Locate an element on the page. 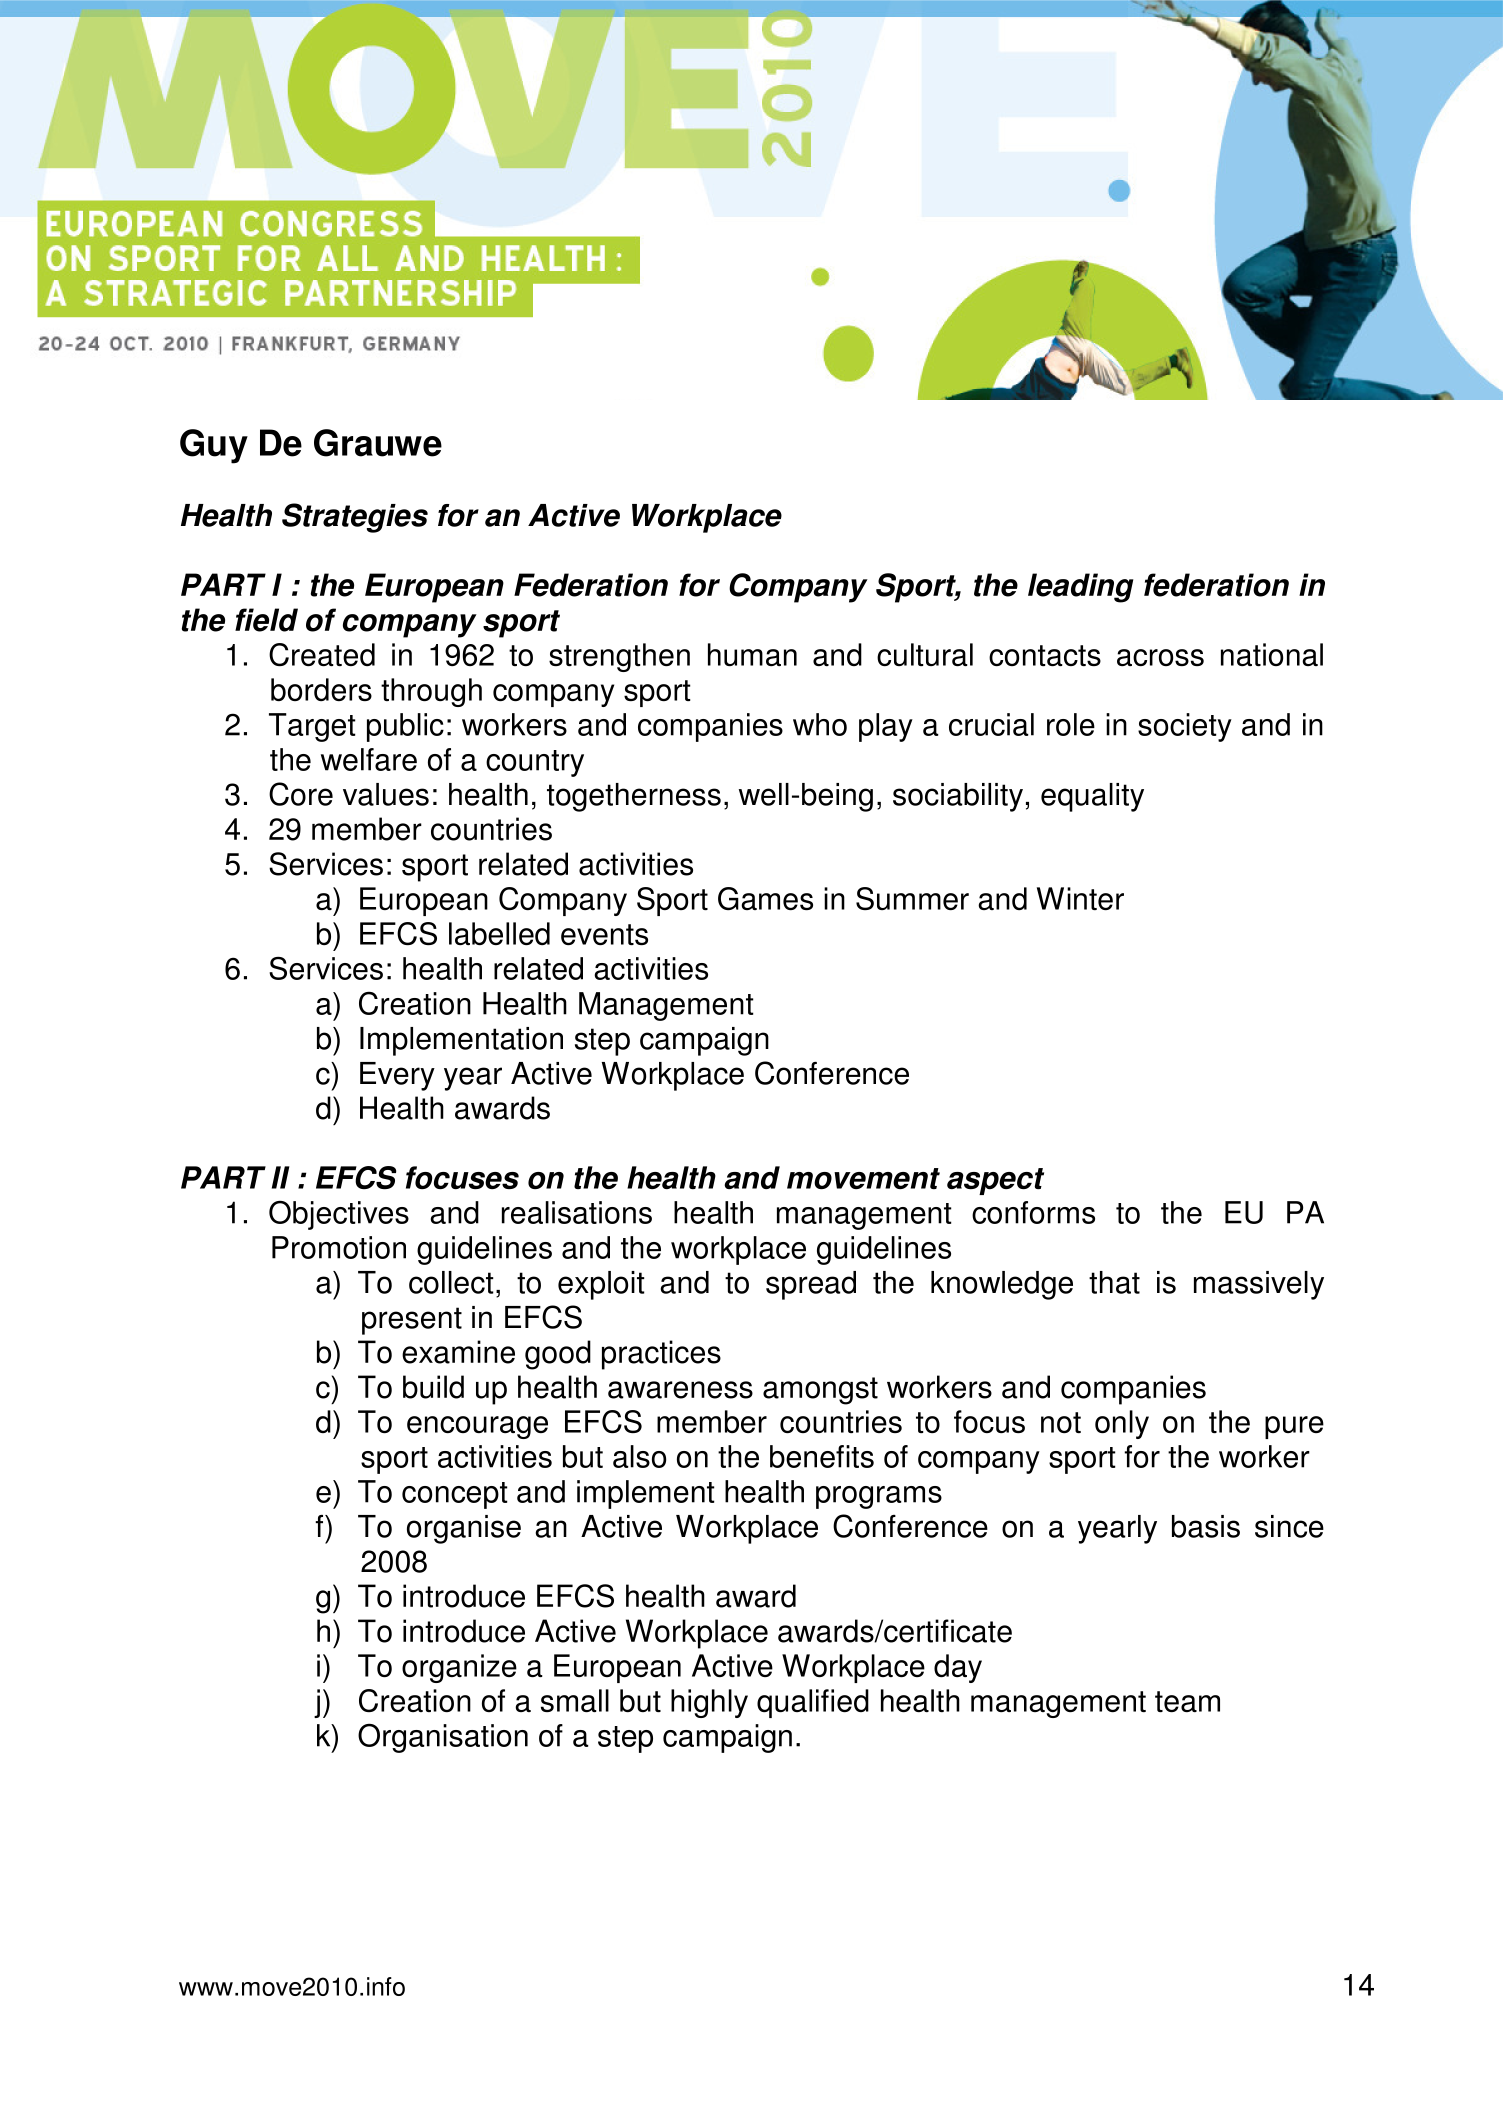 Image resolution: width=1503 pixels, height=2127 pixels. values is located at coordinates (386, 794).
